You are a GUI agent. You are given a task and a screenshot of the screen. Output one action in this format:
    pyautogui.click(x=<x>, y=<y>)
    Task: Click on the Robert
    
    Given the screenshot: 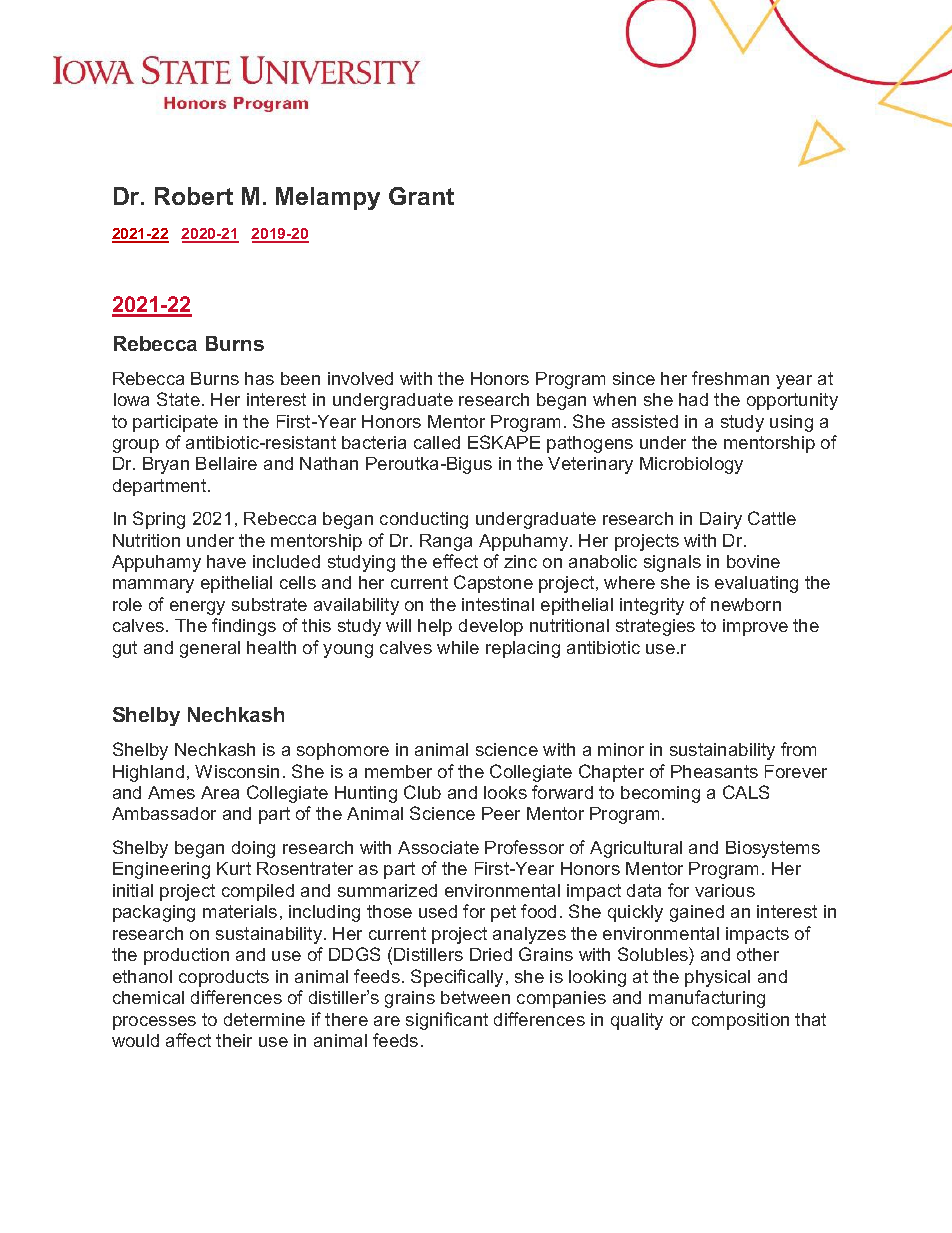 What is the action you would take?
    pyautogui.click(x=194, y=196)
